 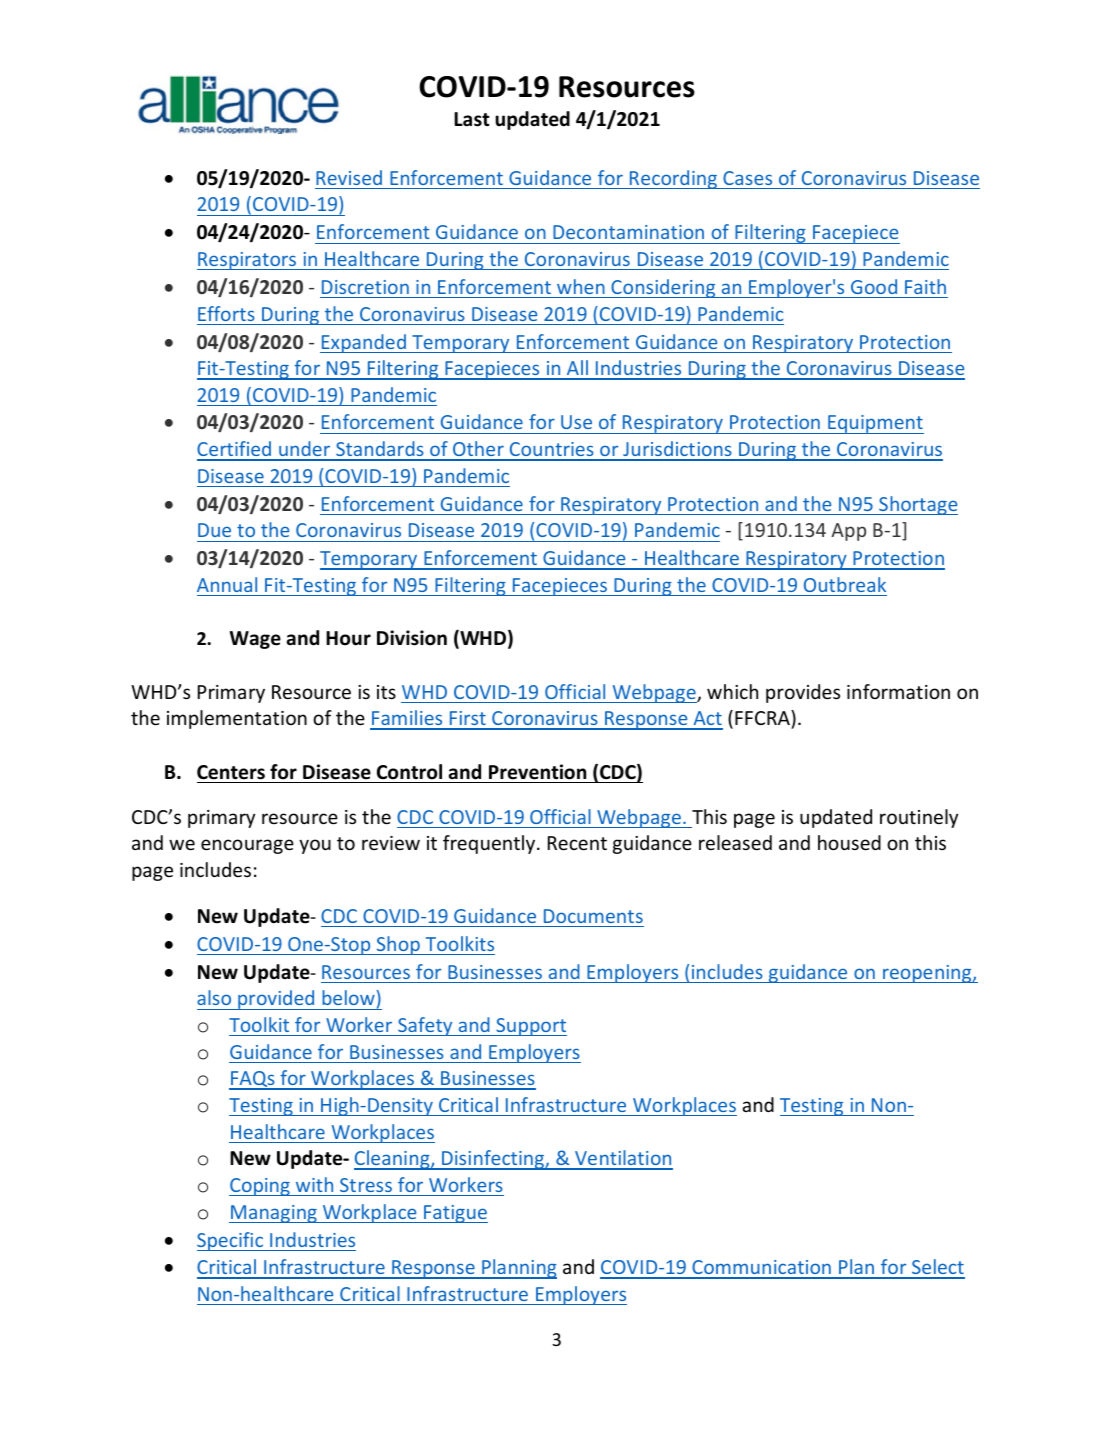 What do you see at coordinates (412, 638) in the image?
I see `Division` at bounding box center [412, 638].
